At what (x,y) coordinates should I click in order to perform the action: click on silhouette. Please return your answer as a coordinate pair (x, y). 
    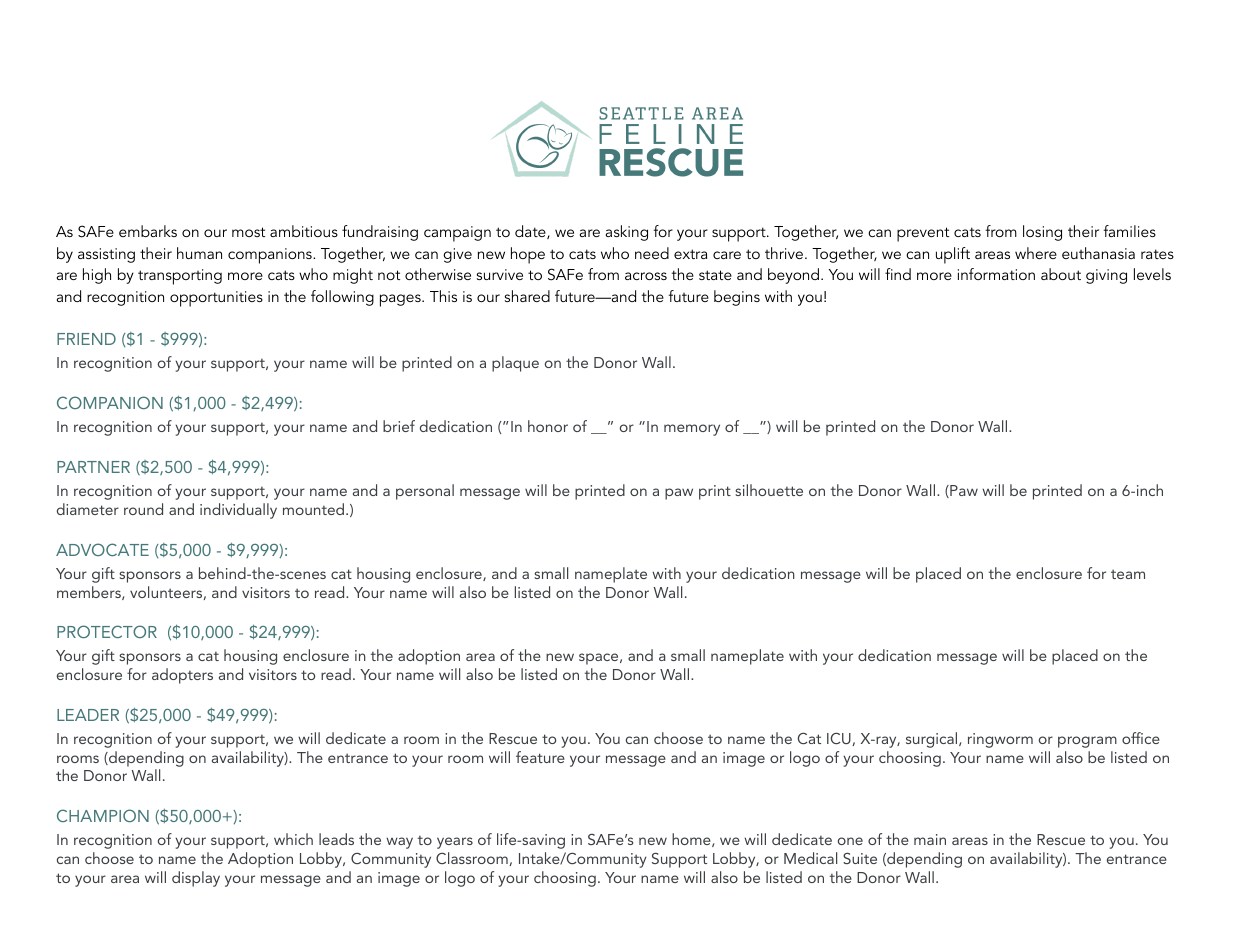
    Looking at the image, I should click on (769, 490).
